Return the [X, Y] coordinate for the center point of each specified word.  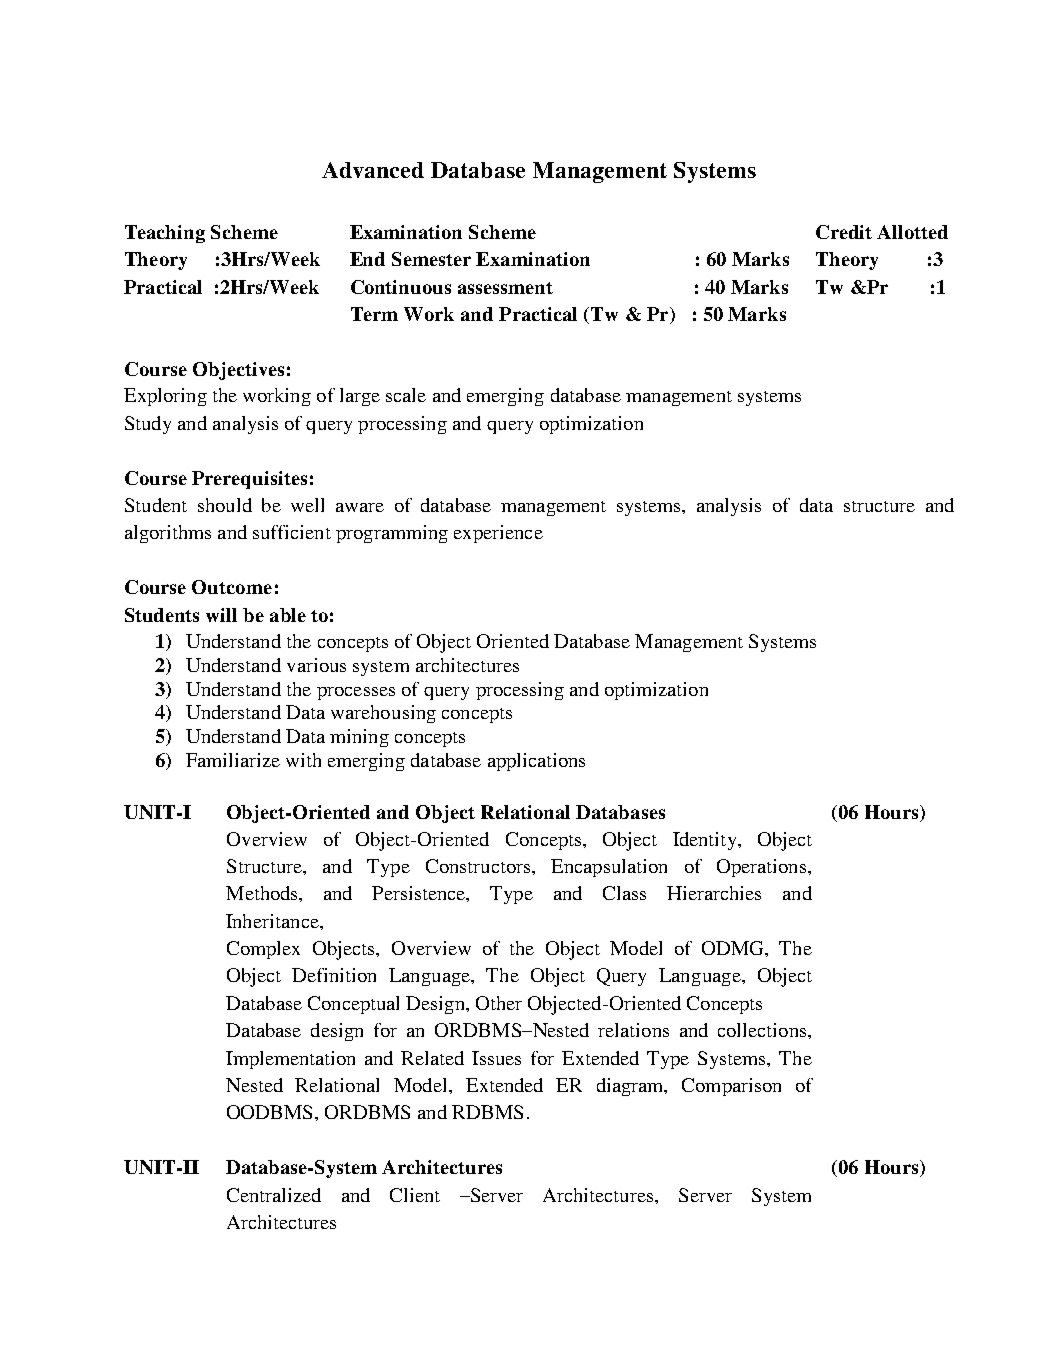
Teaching [165, 234]
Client [415, 1195]
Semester [431, 259]
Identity [706, 841]
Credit [844, 232]
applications [536, 762]
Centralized [274, 1195]
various [316, 665]
